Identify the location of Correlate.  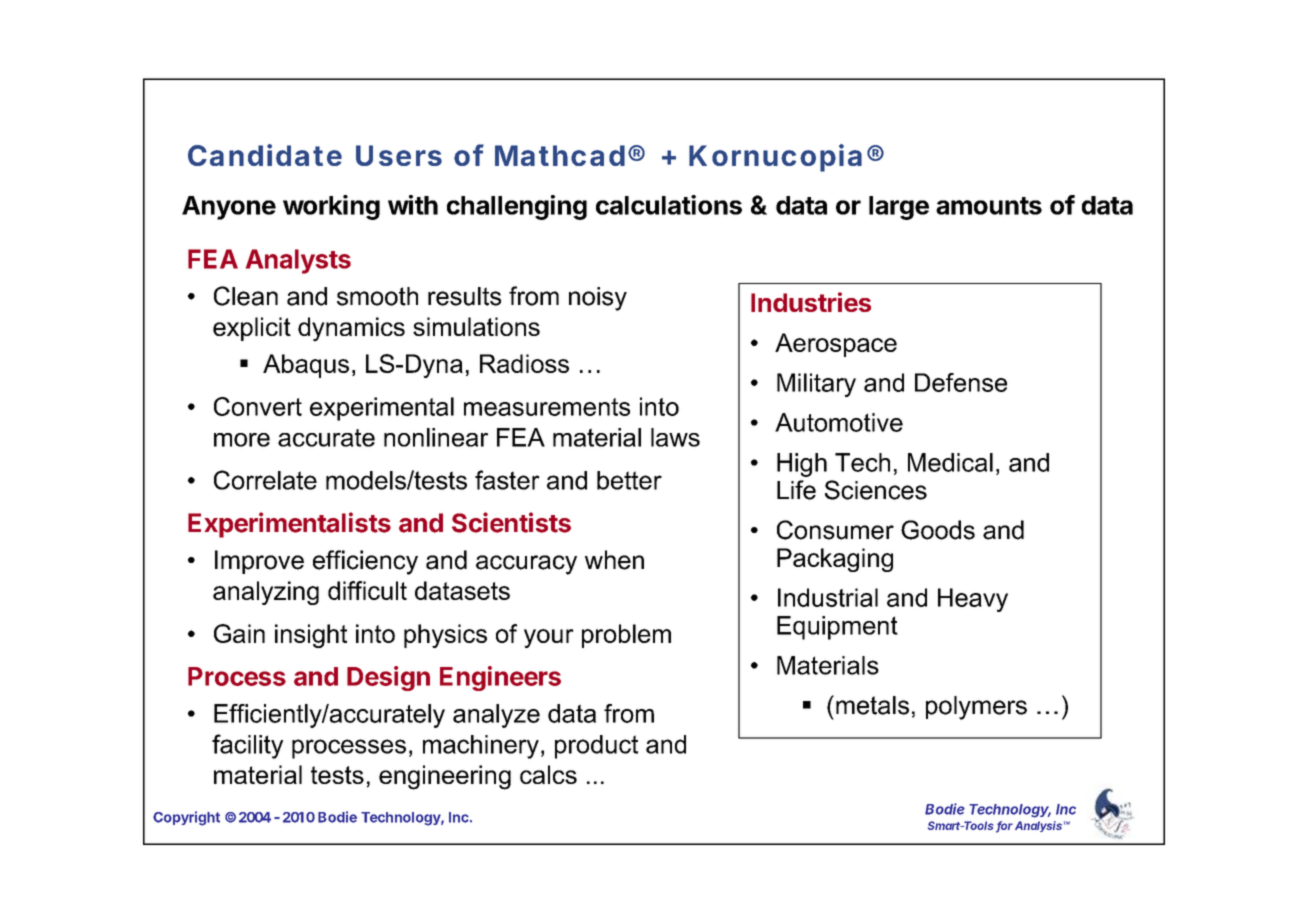
(265, 480).
